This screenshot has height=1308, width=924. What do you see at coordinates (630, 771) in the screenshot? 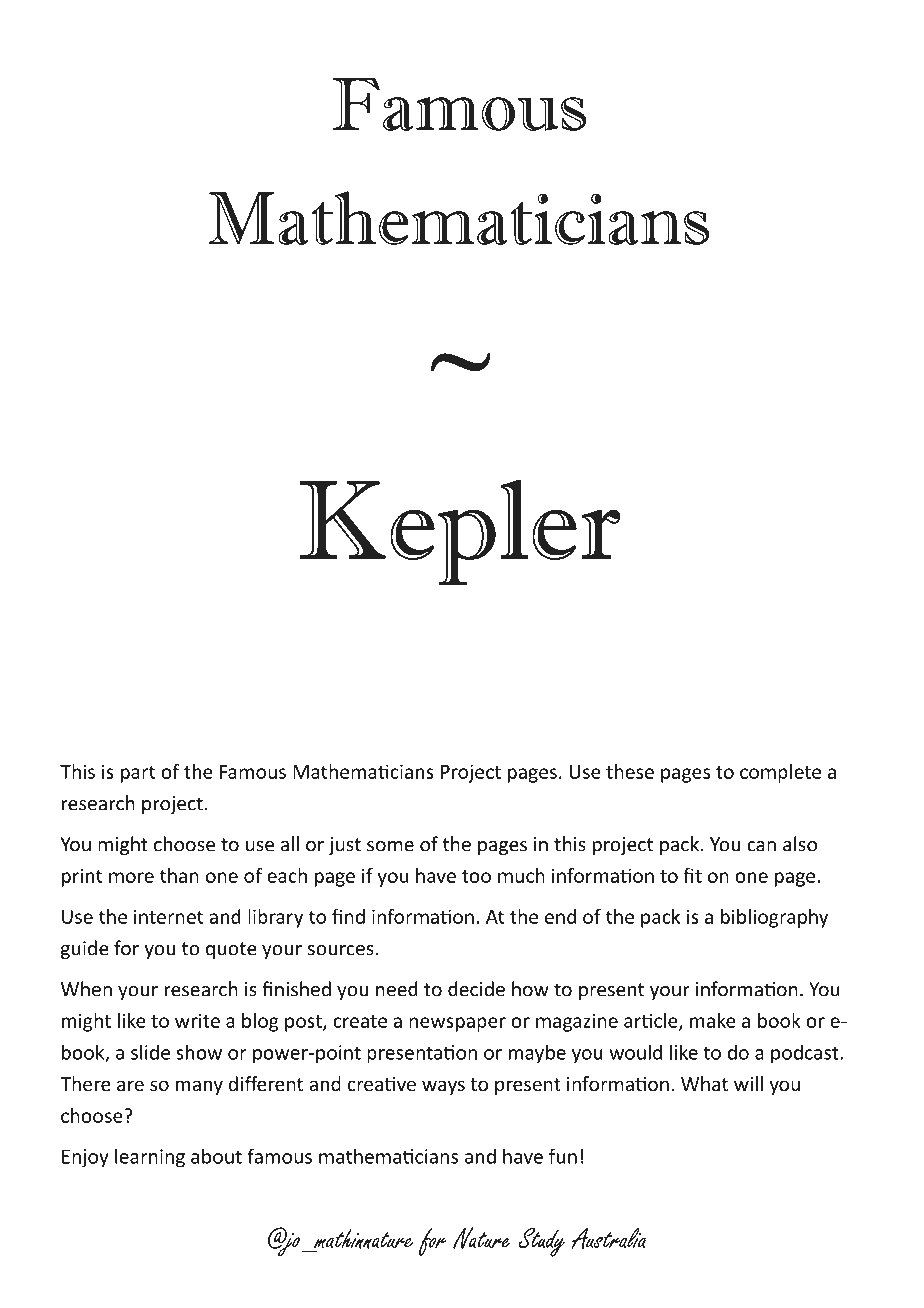
I see `these` at bounding box center [630, 771].
